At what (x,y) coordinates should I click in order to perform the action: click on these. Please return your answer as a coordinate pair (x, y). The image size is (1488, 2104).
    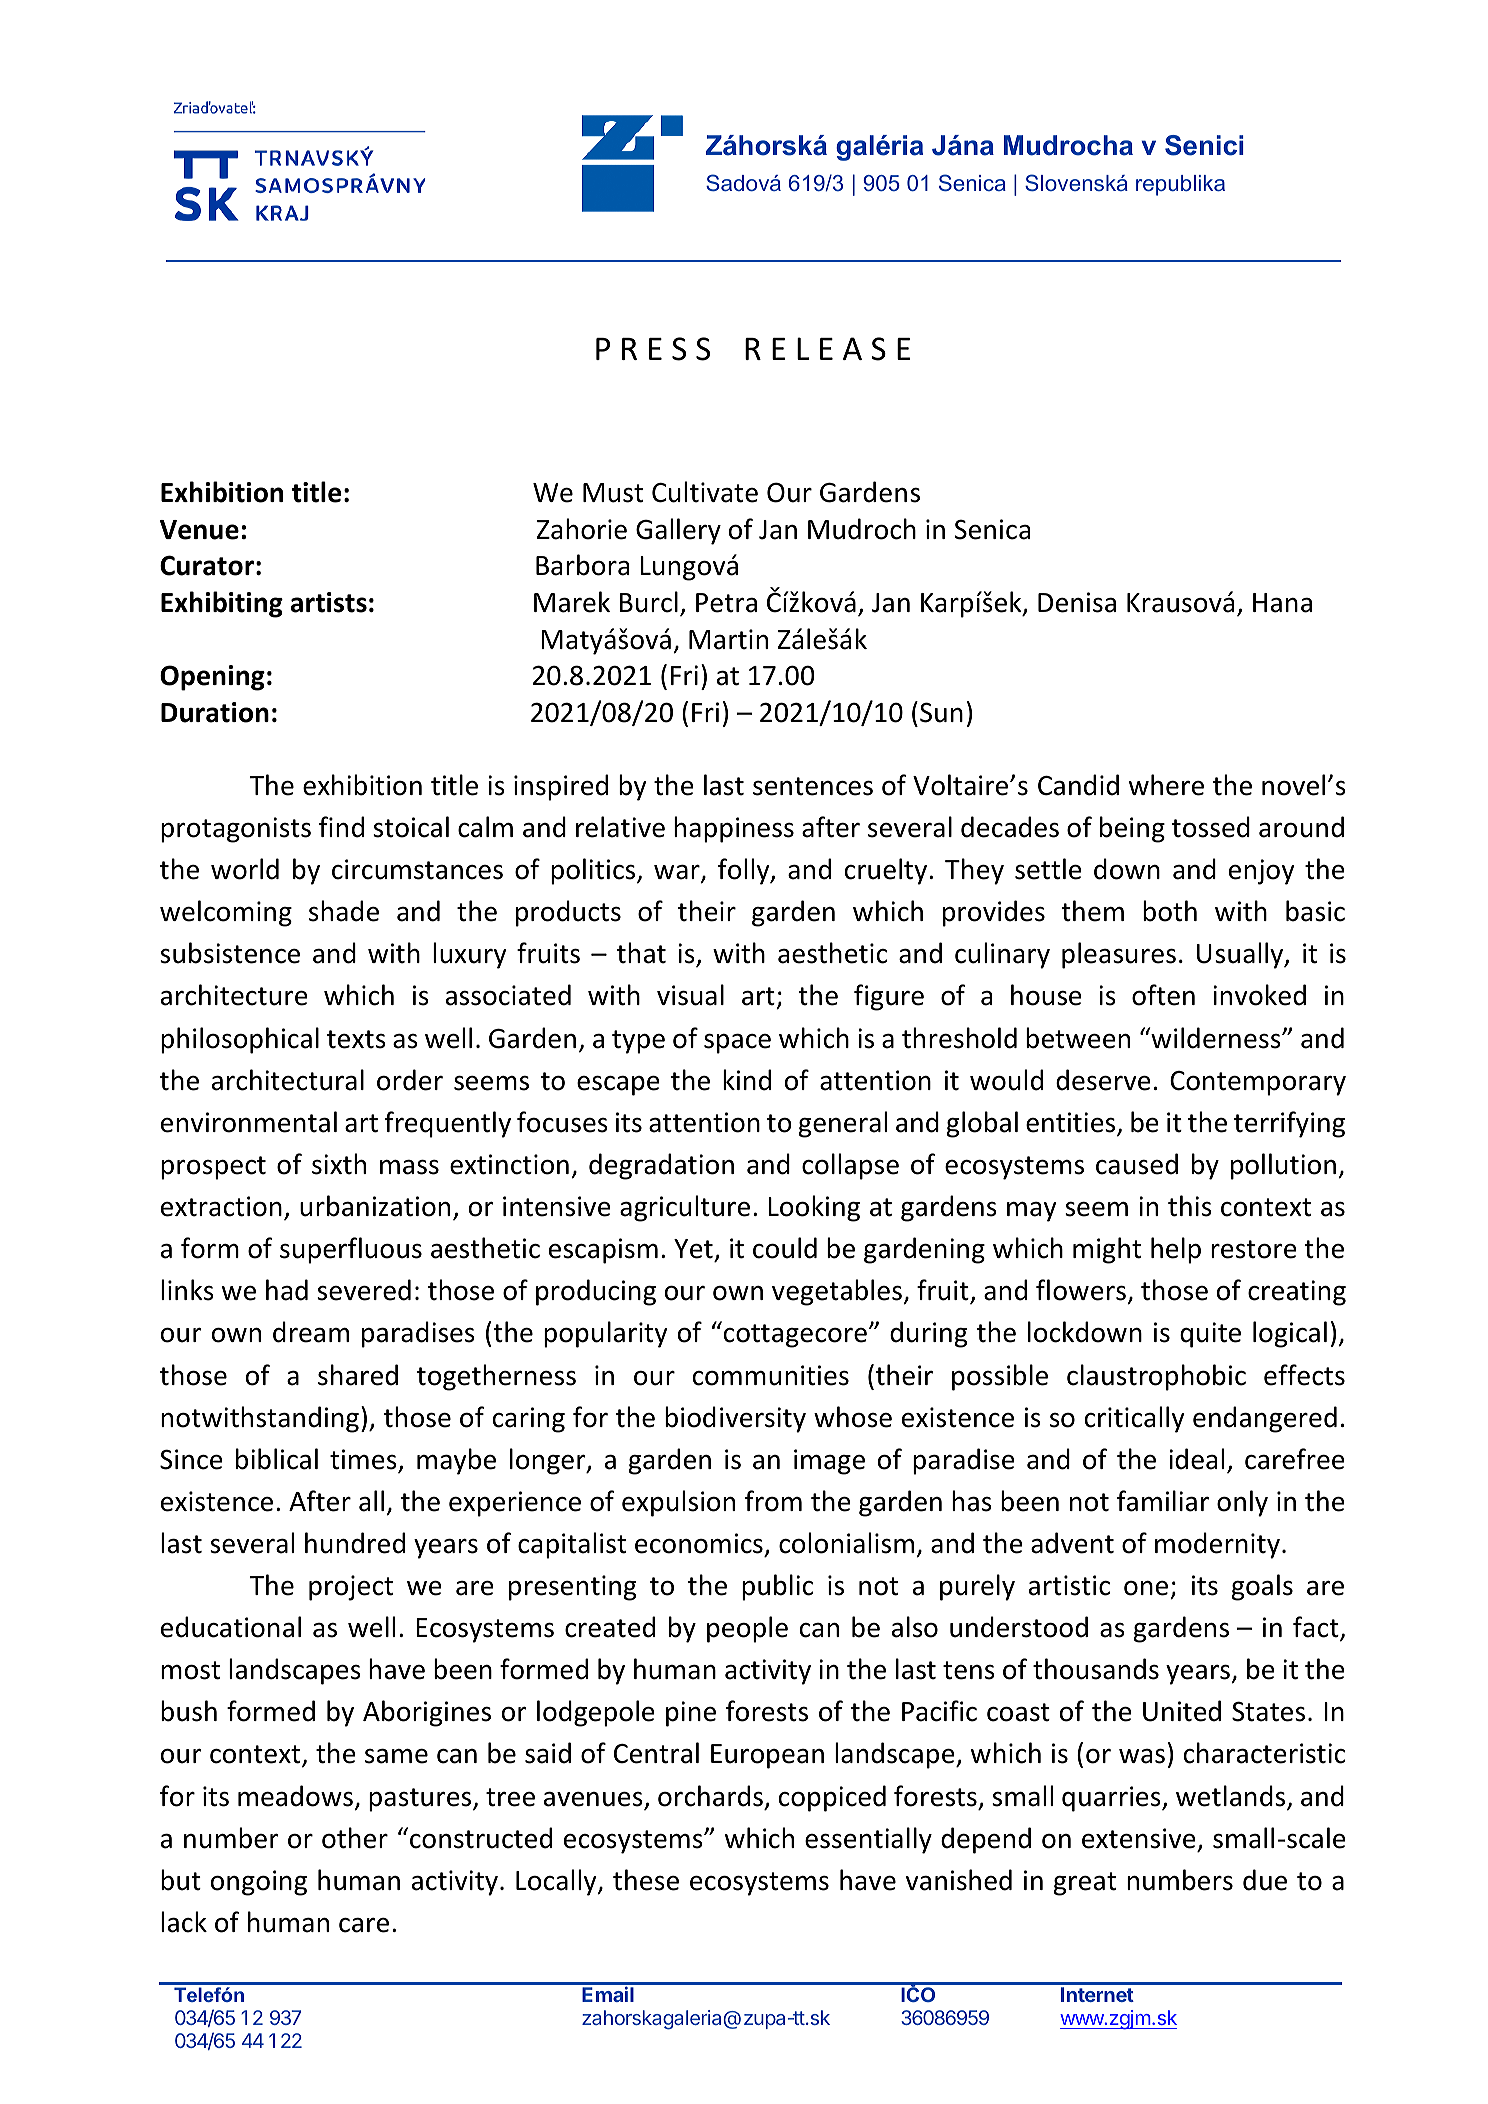
    Looking at the image, I should click on (646, 1880).
